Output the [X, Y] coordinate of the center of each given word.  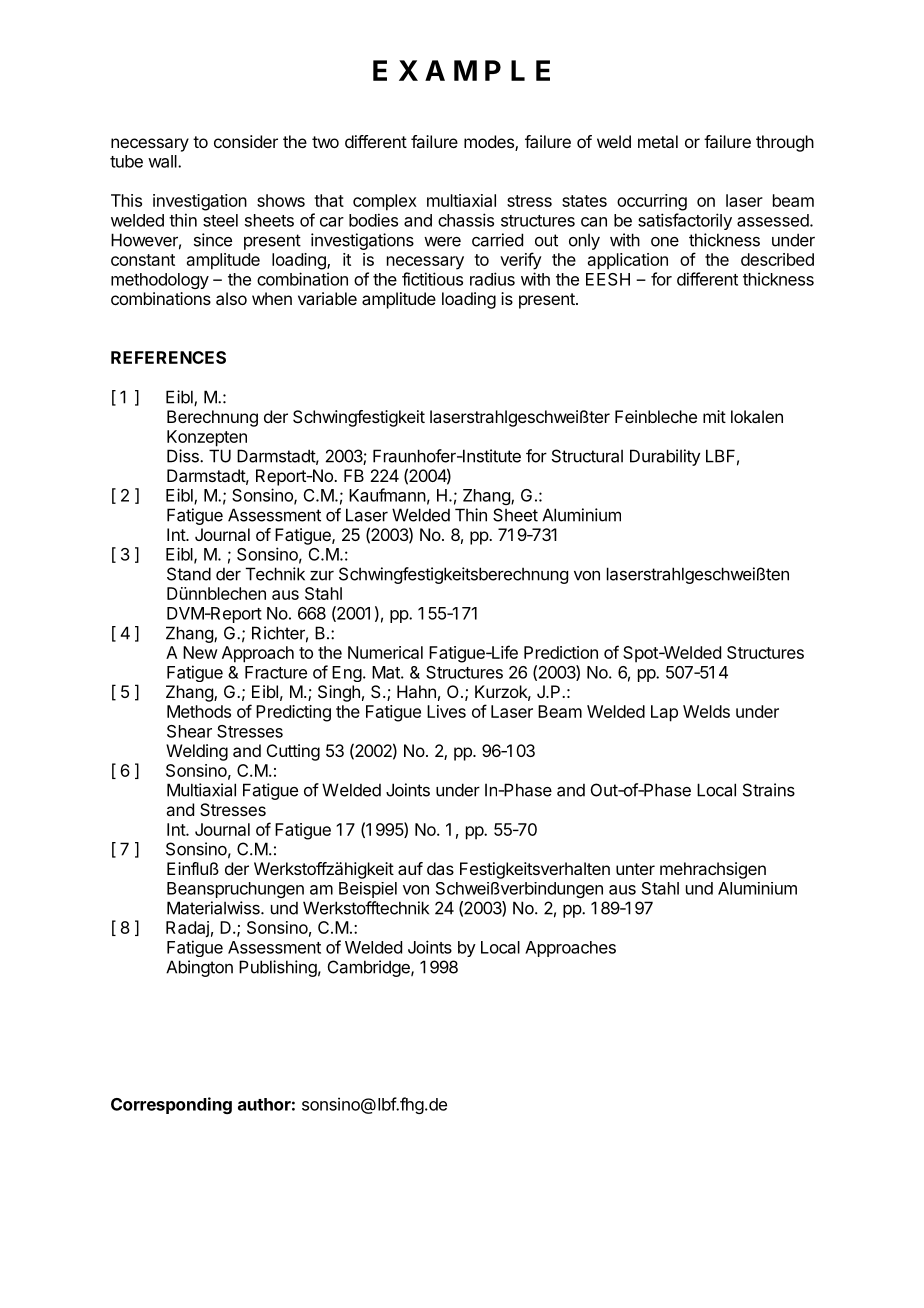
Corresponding [171, 1105]
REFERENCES [168, 357]
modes [490, 143]
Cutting [293, 752]
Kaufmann [387, 495]
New [200, 652]
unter [635, 869]
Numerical [385, 652]
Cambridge [370, 968]
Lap [664, 713]
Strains [769, 790]
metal [658, 141]
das [440, 868]
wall [163, 161]
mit [714, 416]
